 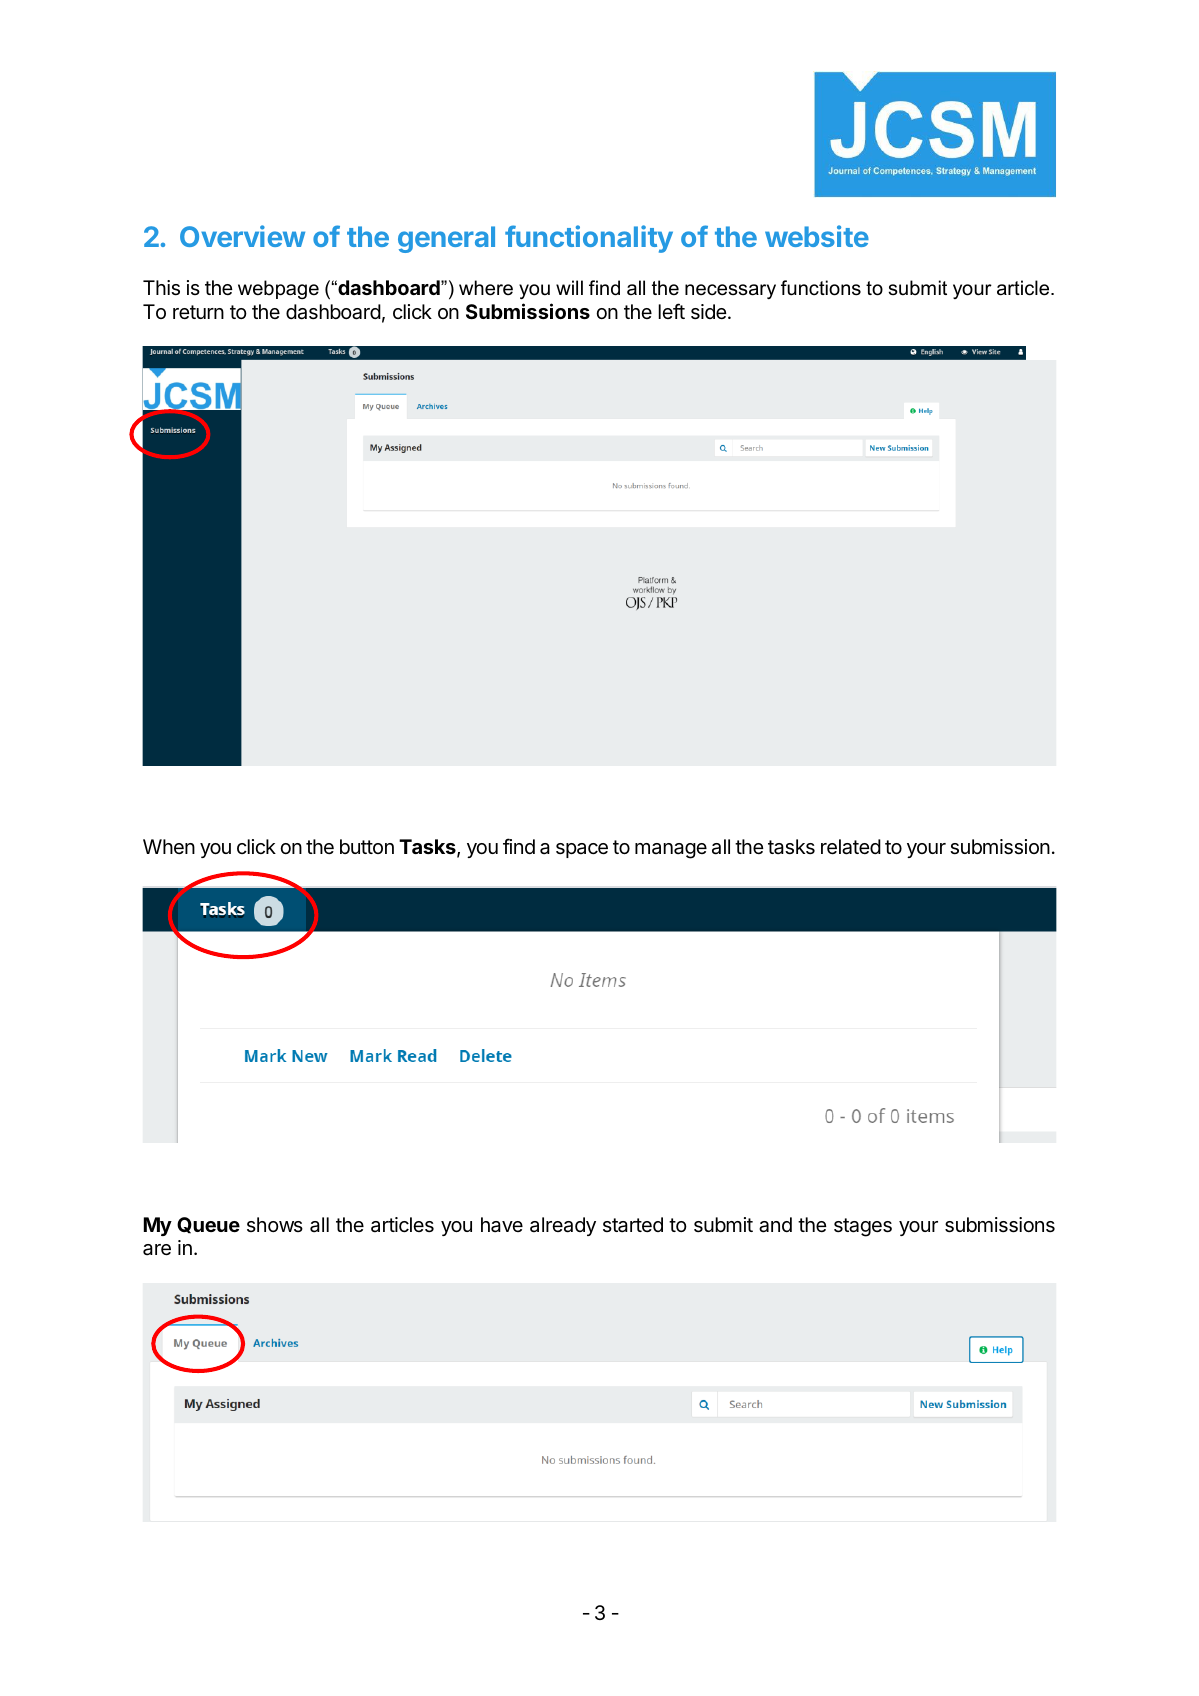 What do you see at coordinates (671, 851) in the screenshot?
I see `manage` at bounding box center [671, 851].
